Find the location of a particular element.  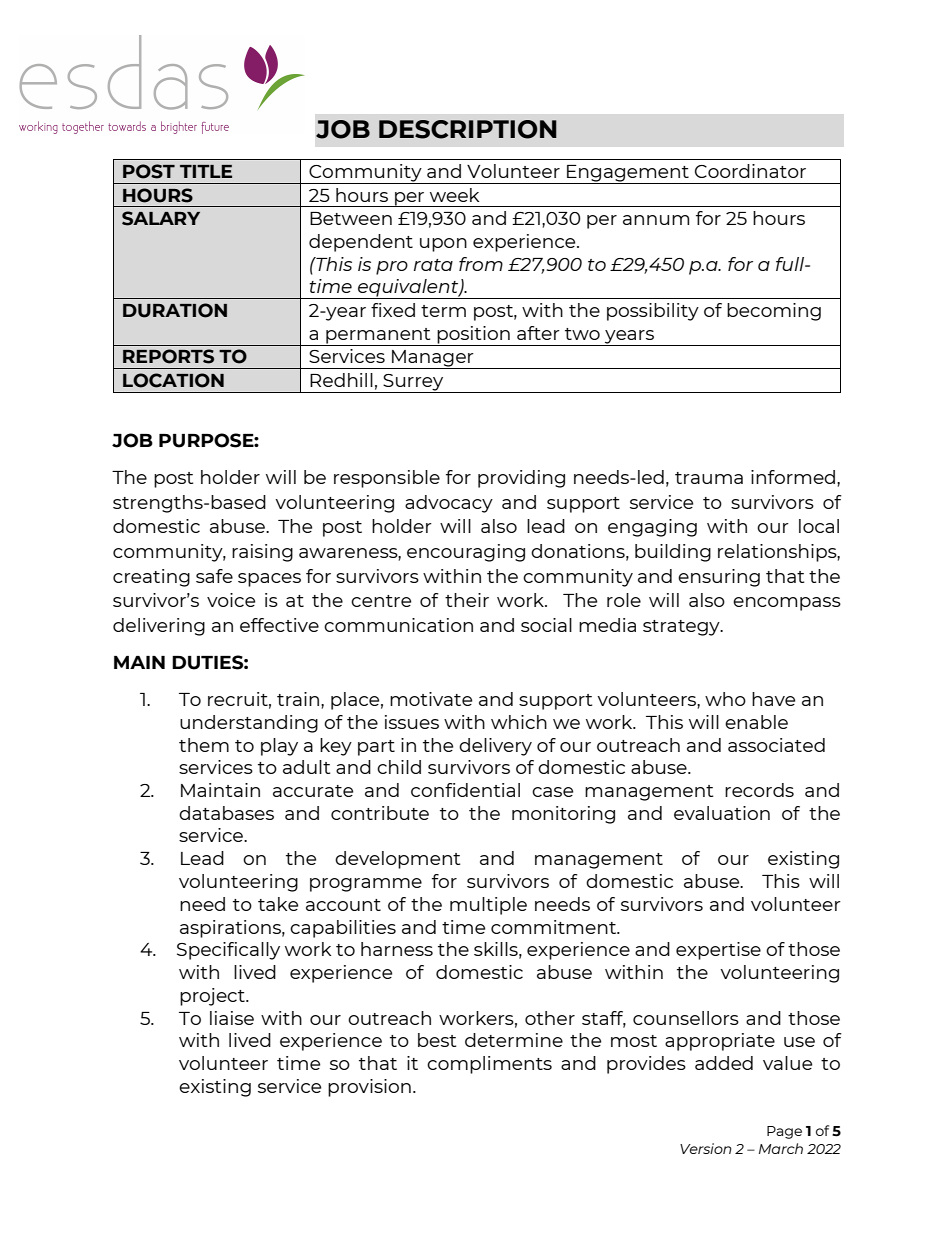

compliments is located at coordinates (489, 1065).
